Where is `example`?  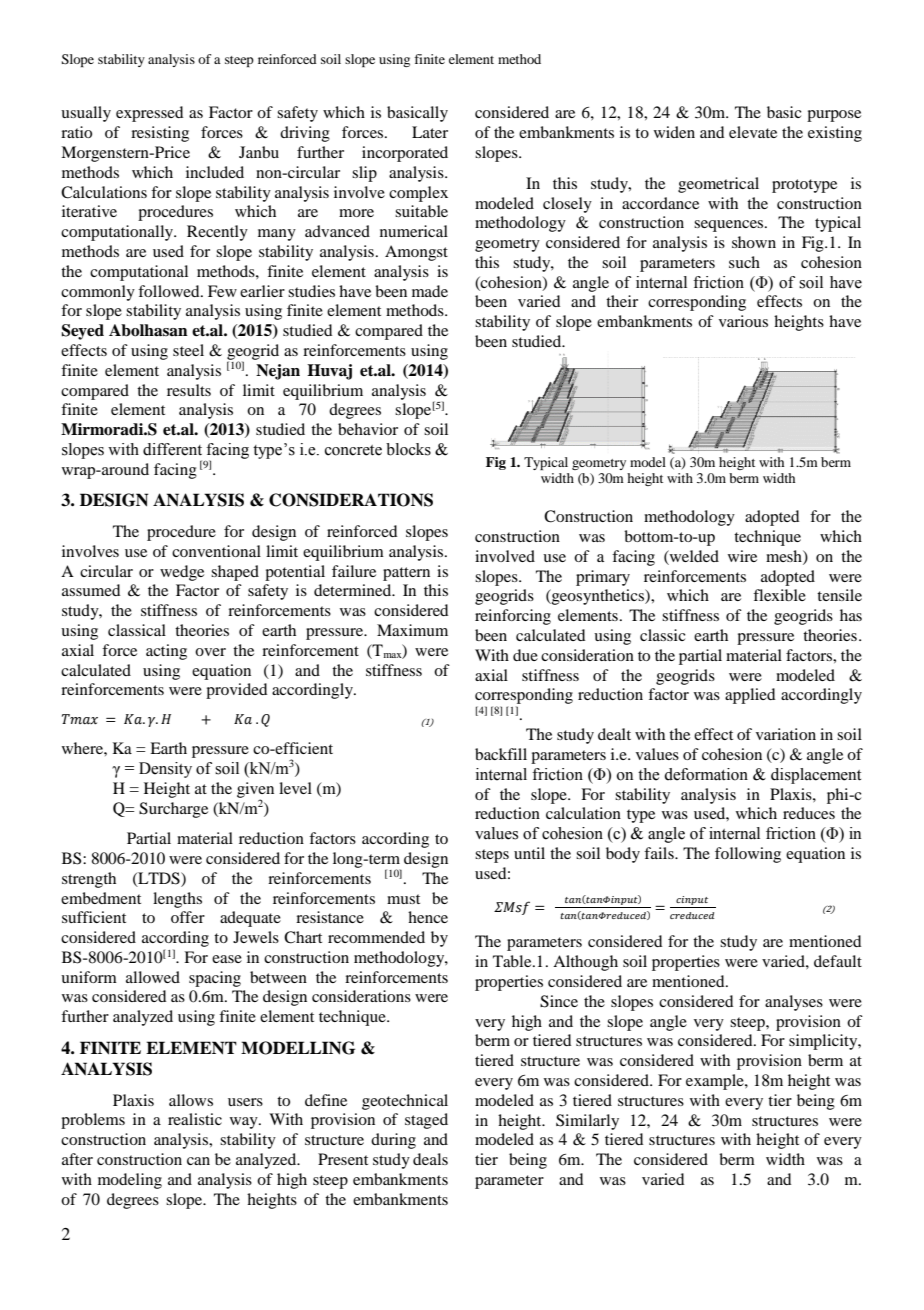 example is located at coordinates (716, 1082).
